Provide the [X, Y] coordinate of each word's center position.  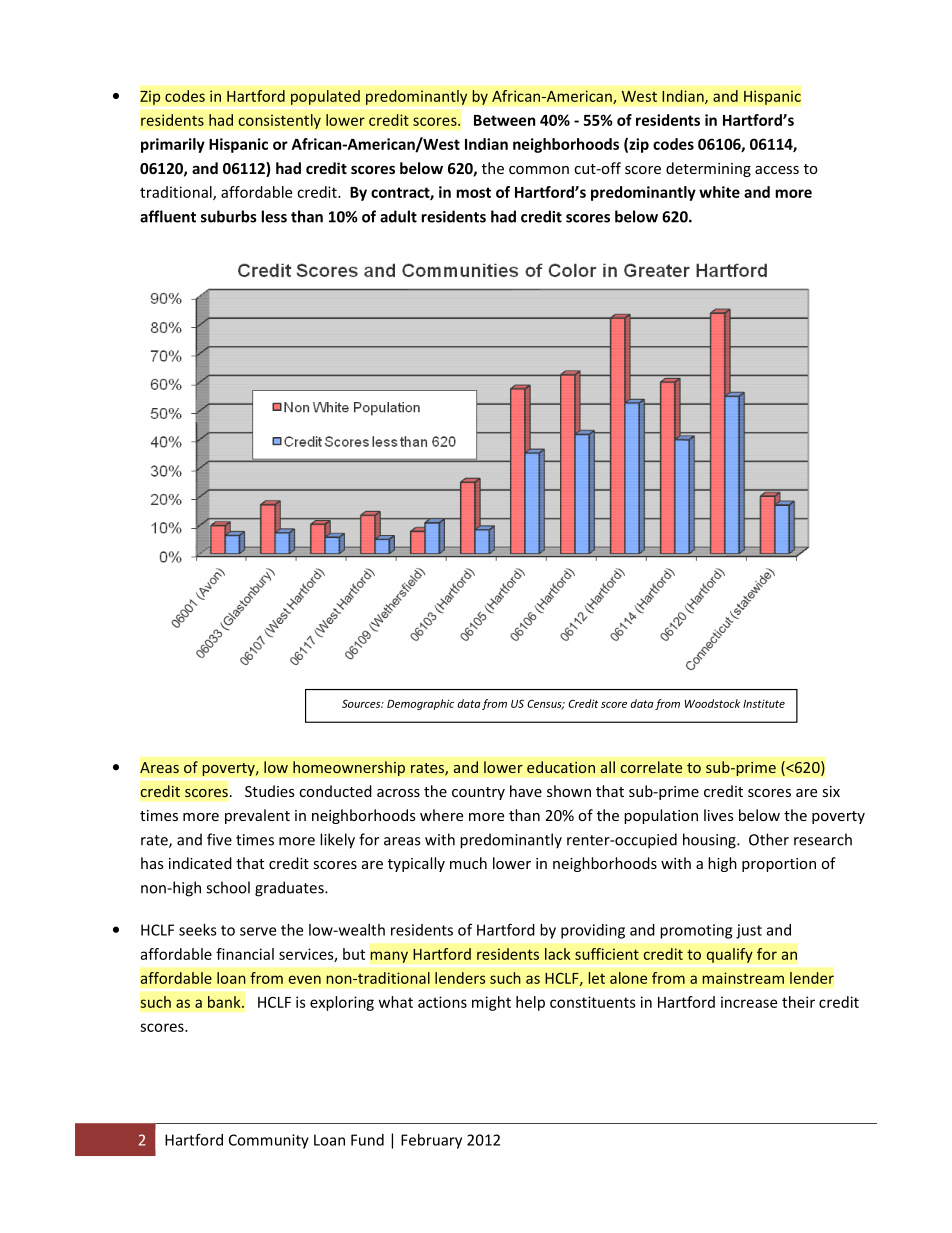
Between [504, 120]
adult [398, 216]
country [478, 793]
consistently [279, 121]
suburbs [229, 216]
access [777, 170]
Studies [270, 791]
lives [719, 815]
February [431, 1141]
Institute [764, 704]
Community [269, 1141]
